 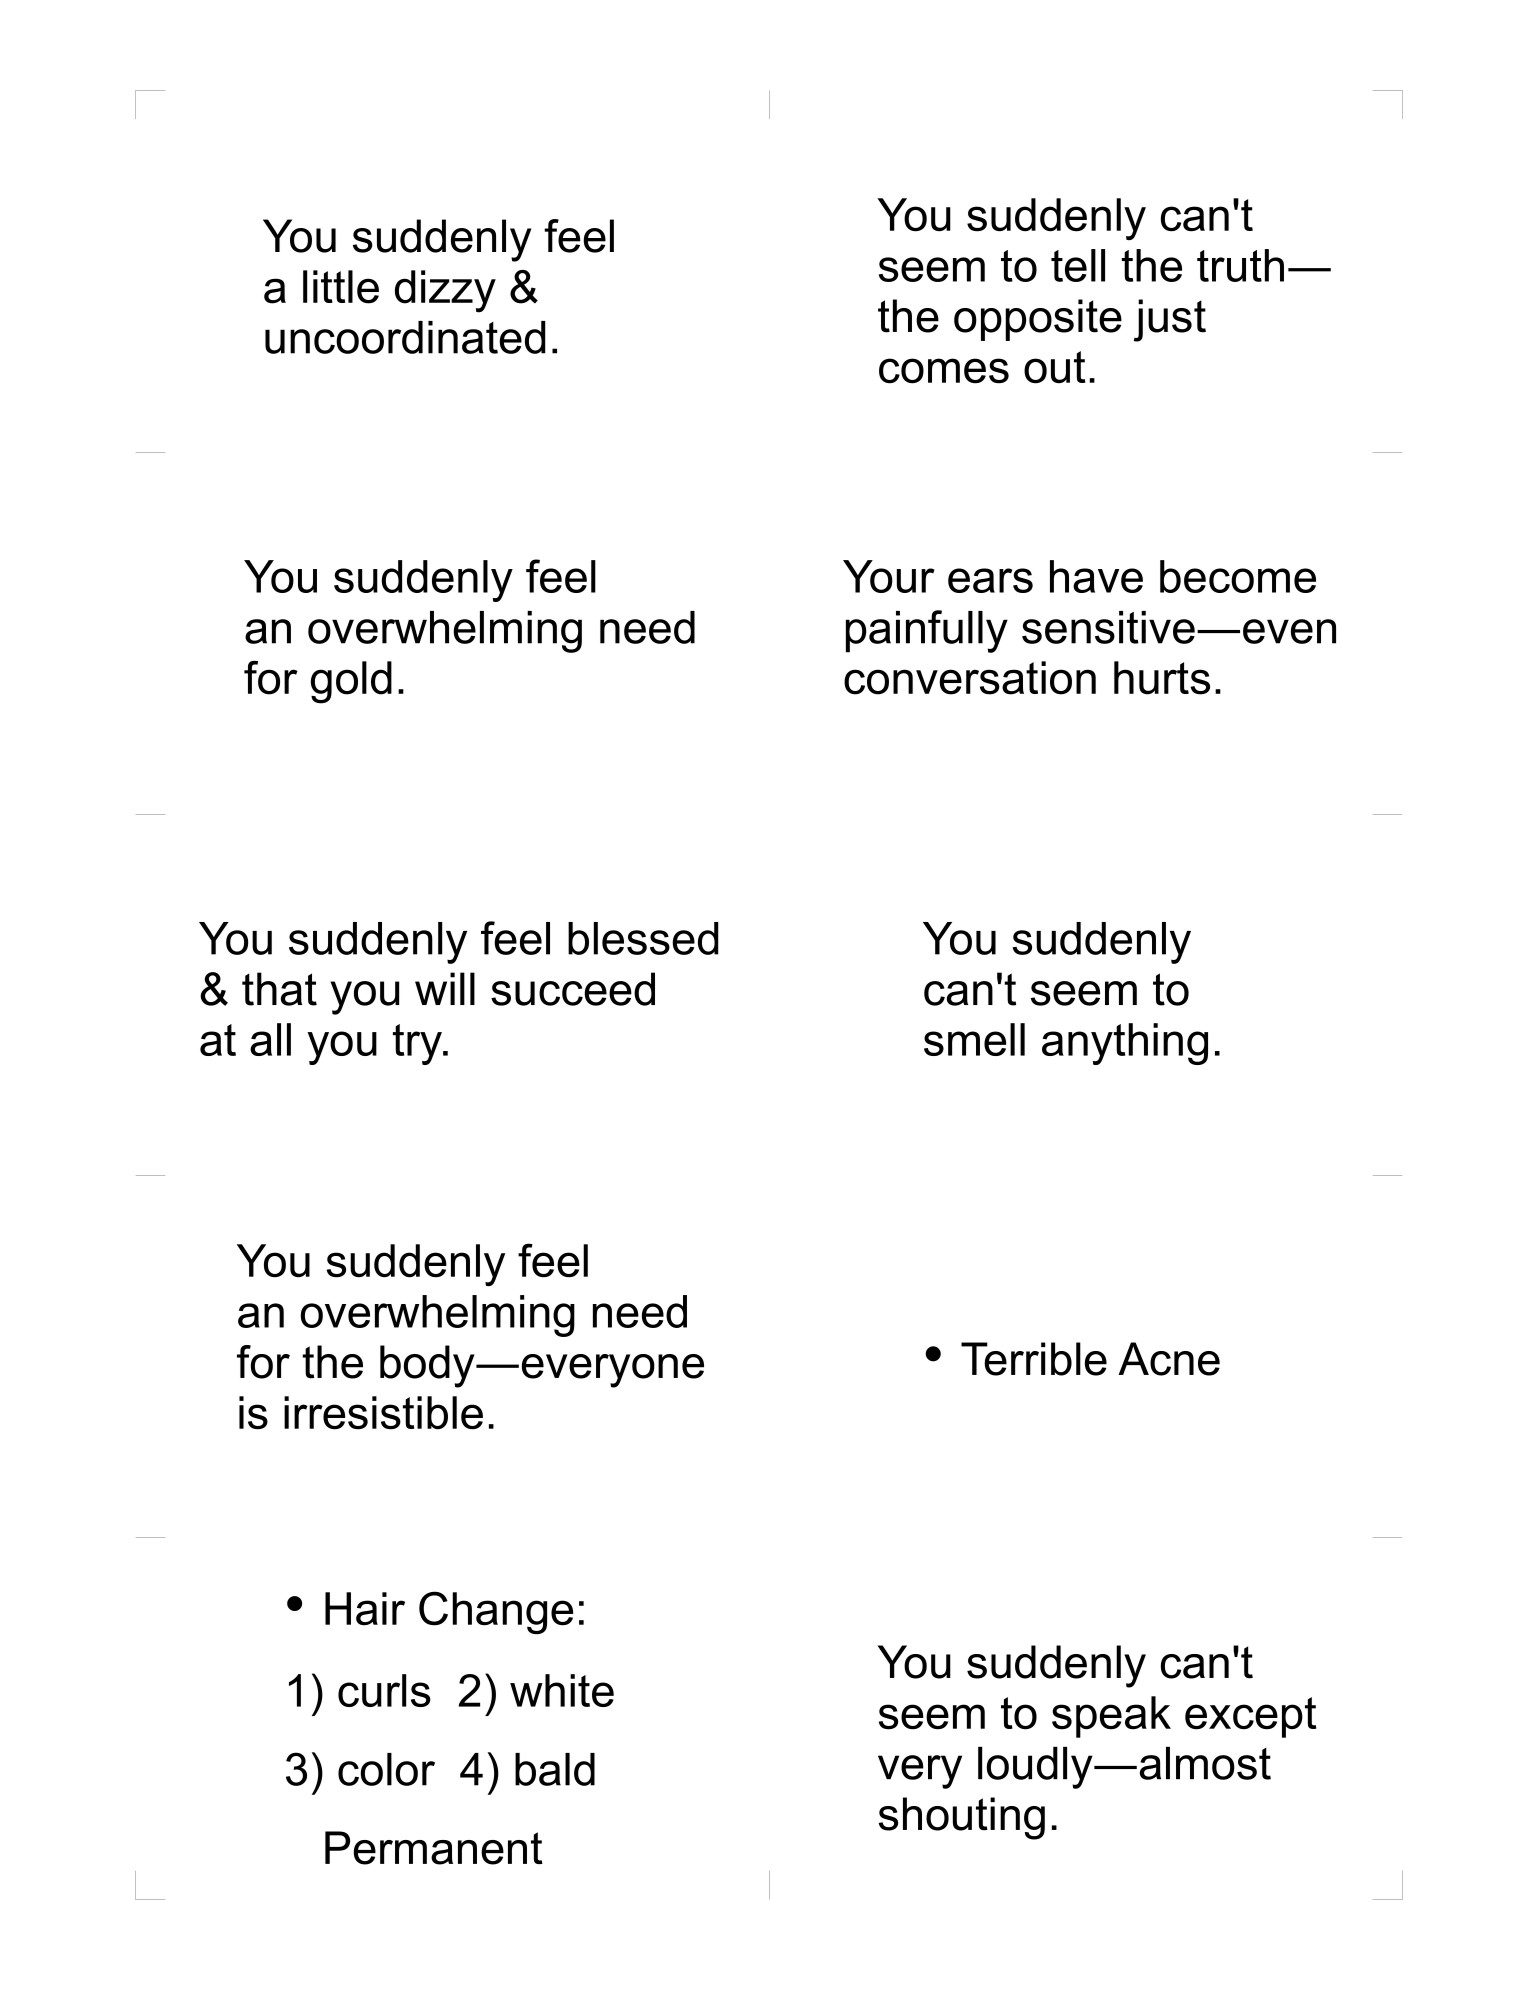 I want to click on try, so click(x=418, y=1044).
